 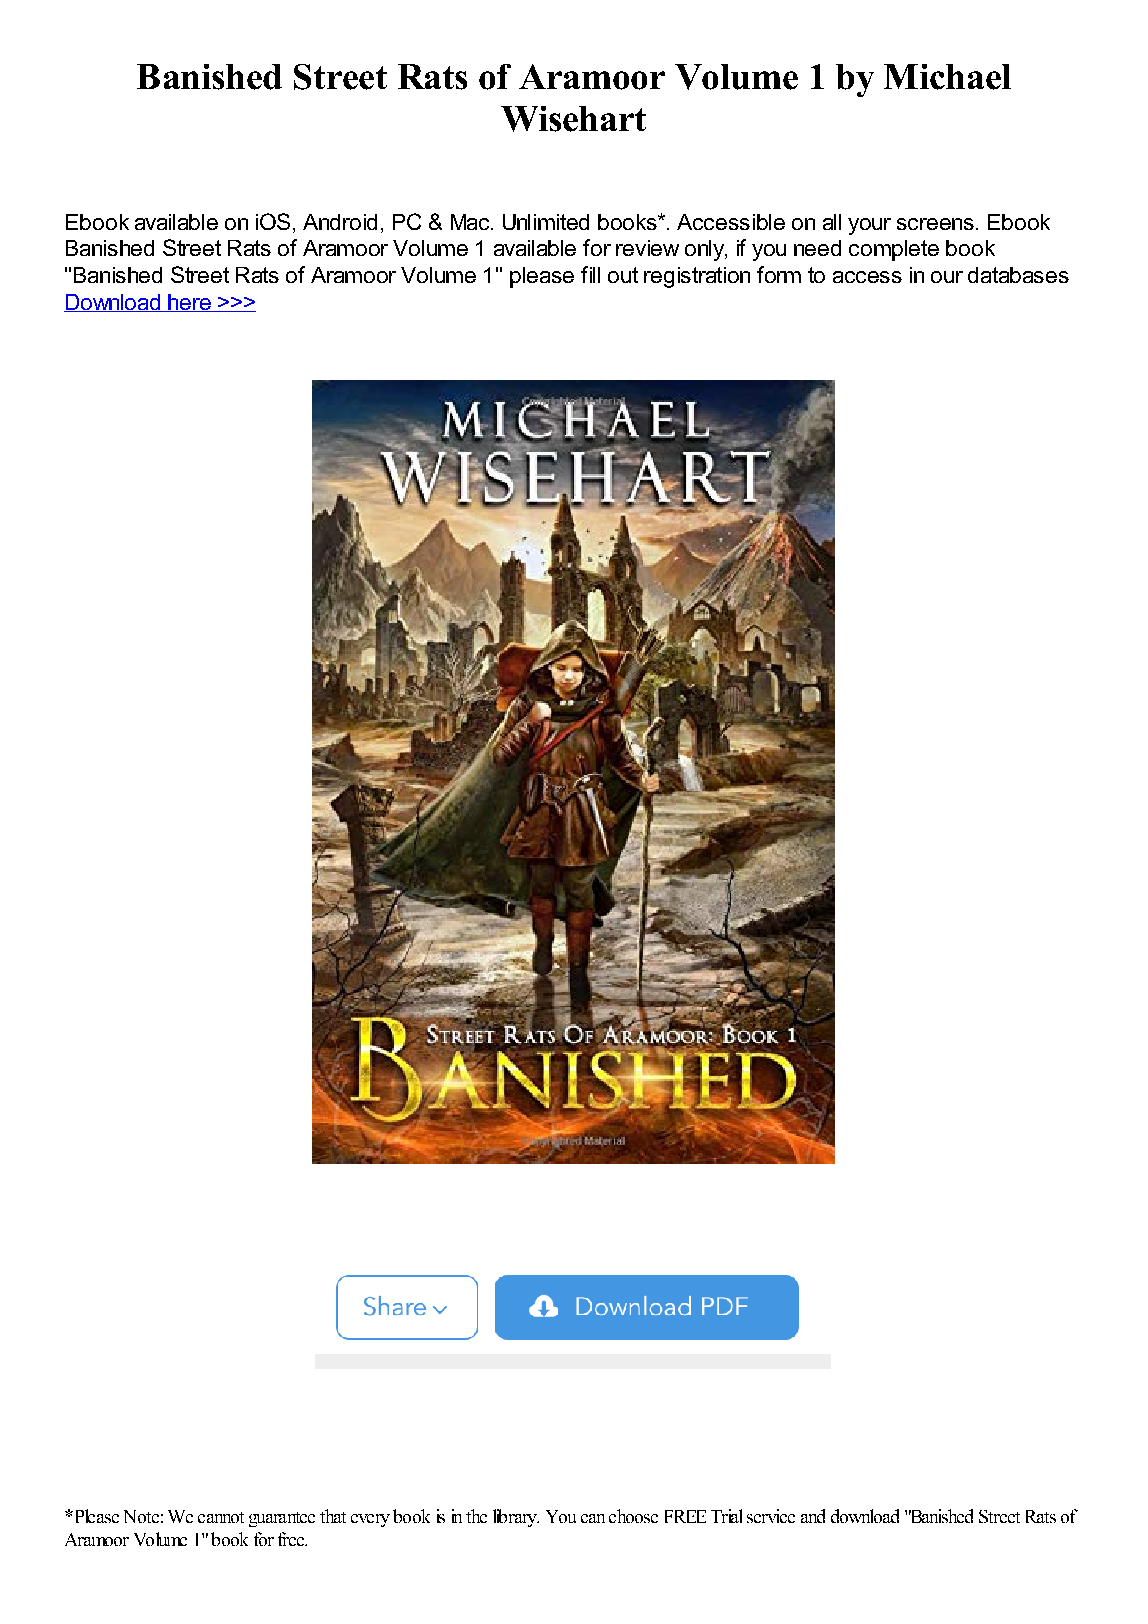 I want to click on Unlimited, so click(x=546, y=222).
